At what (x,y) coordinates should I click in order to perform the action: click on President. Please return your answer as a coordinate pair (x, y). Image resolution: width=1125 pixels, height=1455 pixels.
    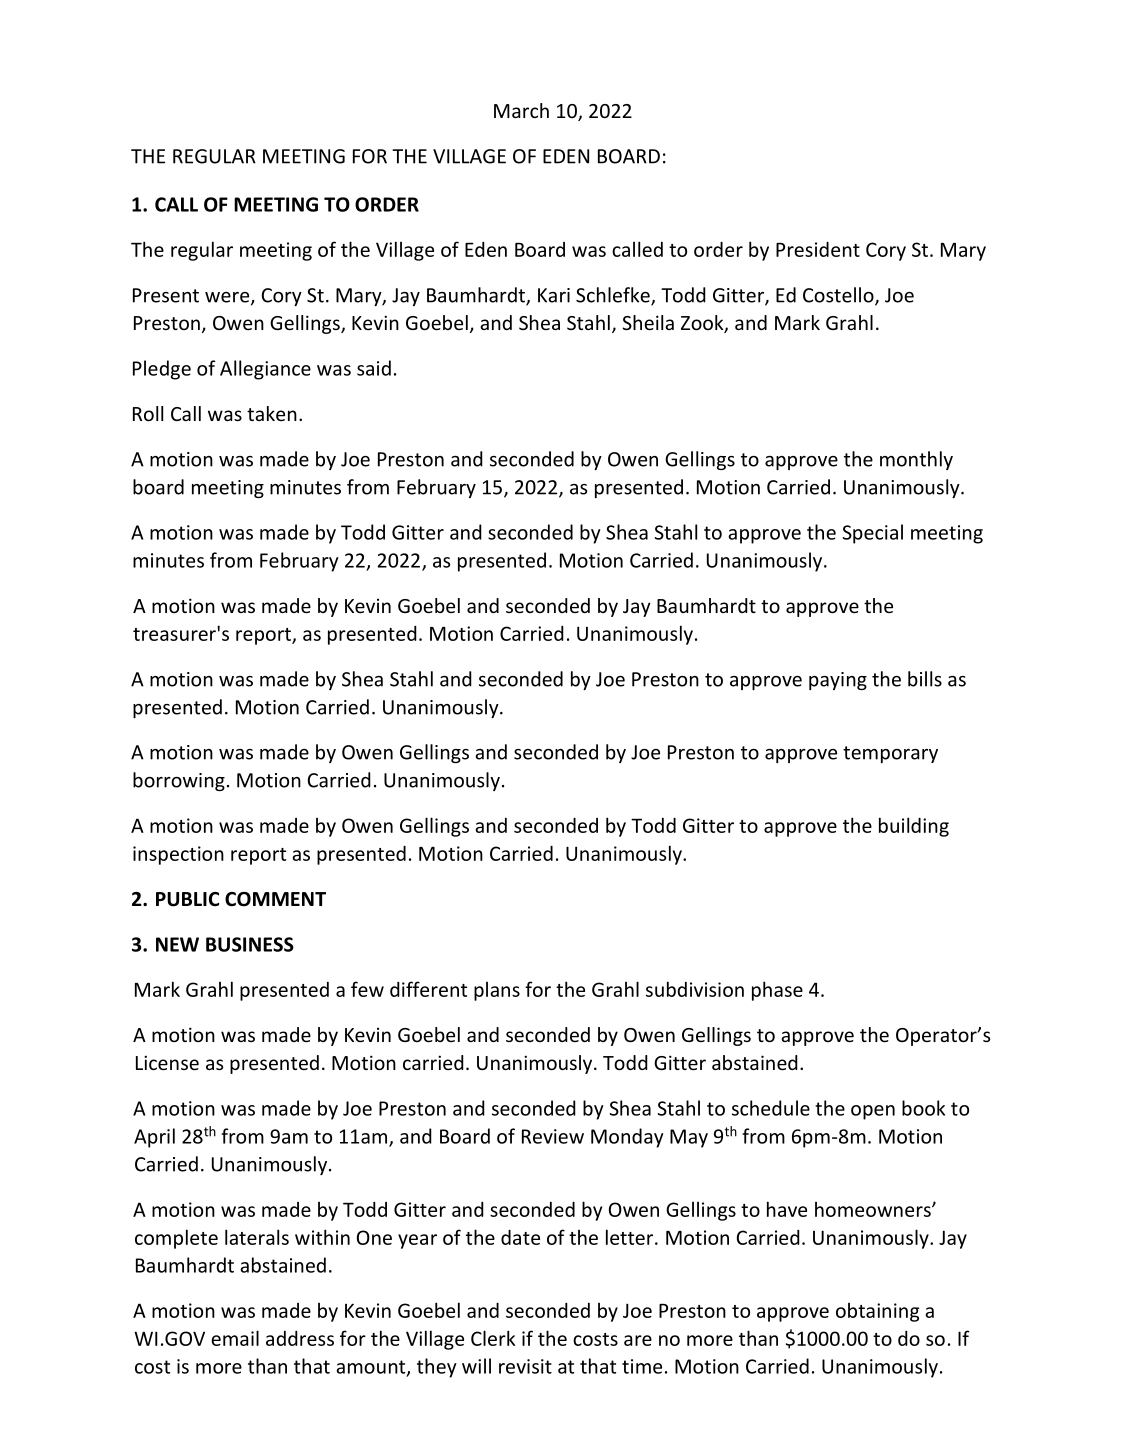
    Looking at the image, I should click on (818, 249).
